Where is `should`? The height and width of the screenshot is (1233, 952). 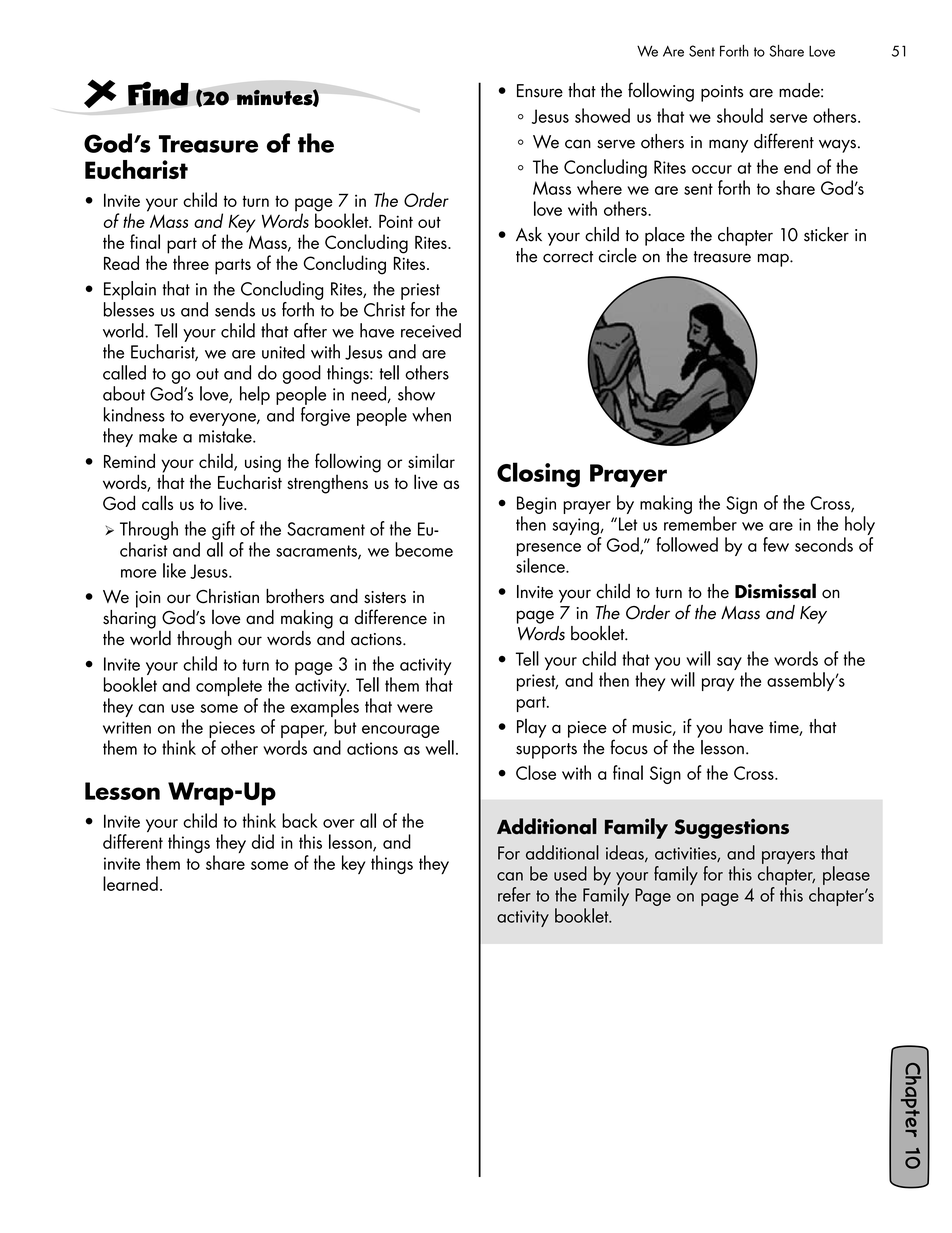 should is located at coordinates (740, 115).
